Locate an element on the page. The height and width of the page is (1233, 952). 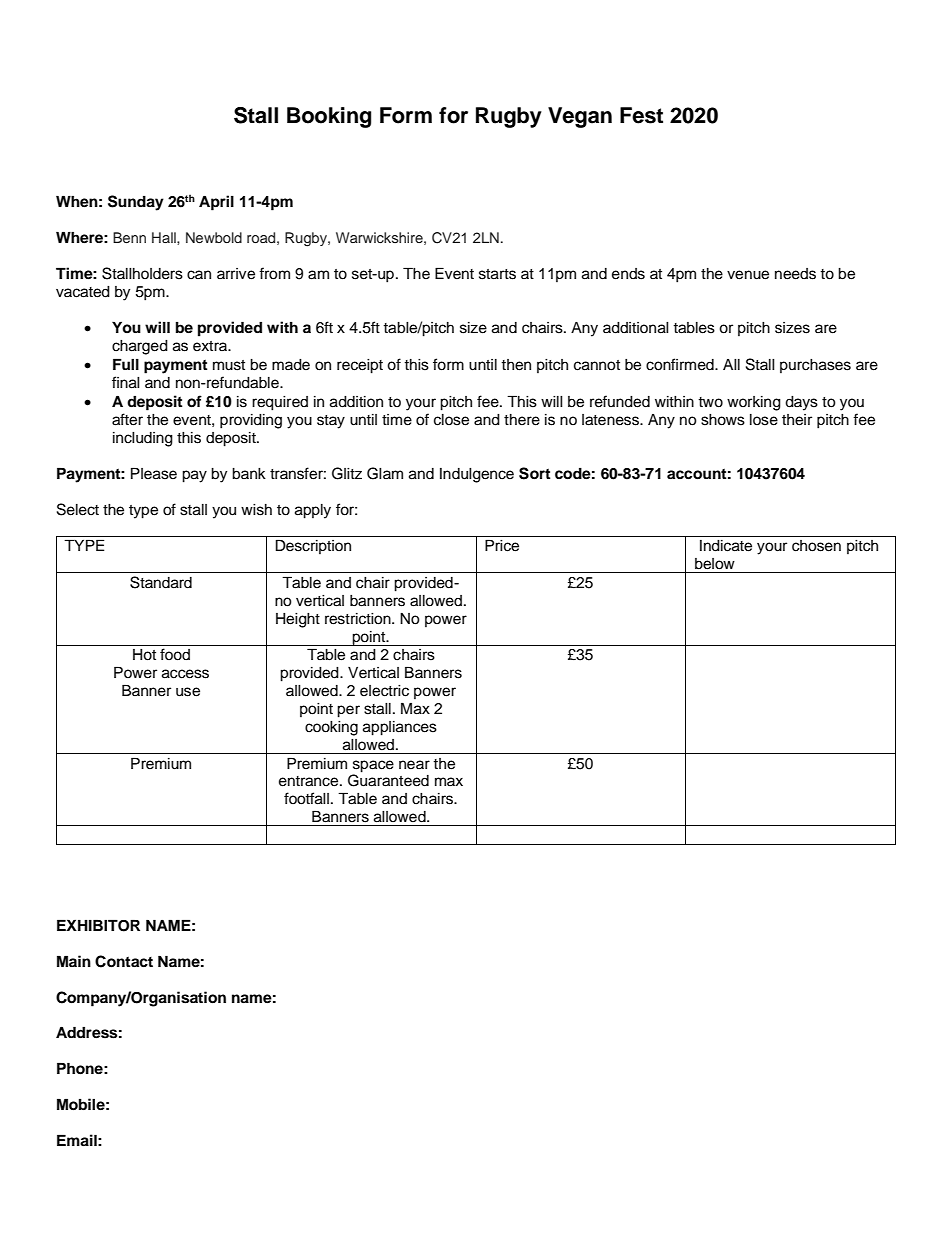
footfall is located at coordinates (306, 798).
